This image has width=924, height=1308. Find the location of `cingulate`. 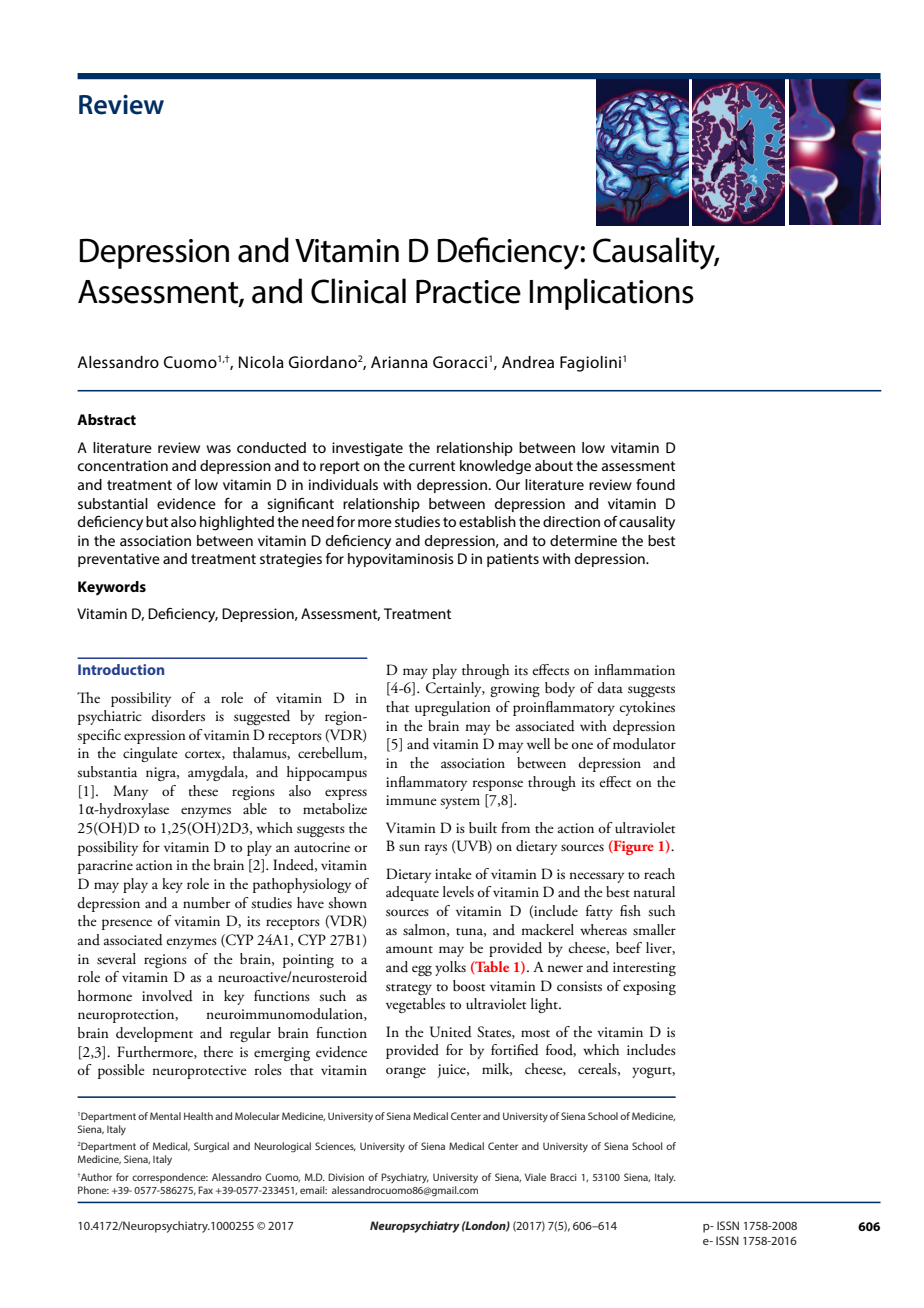

cingulate is located at coordinates (150, 754).
